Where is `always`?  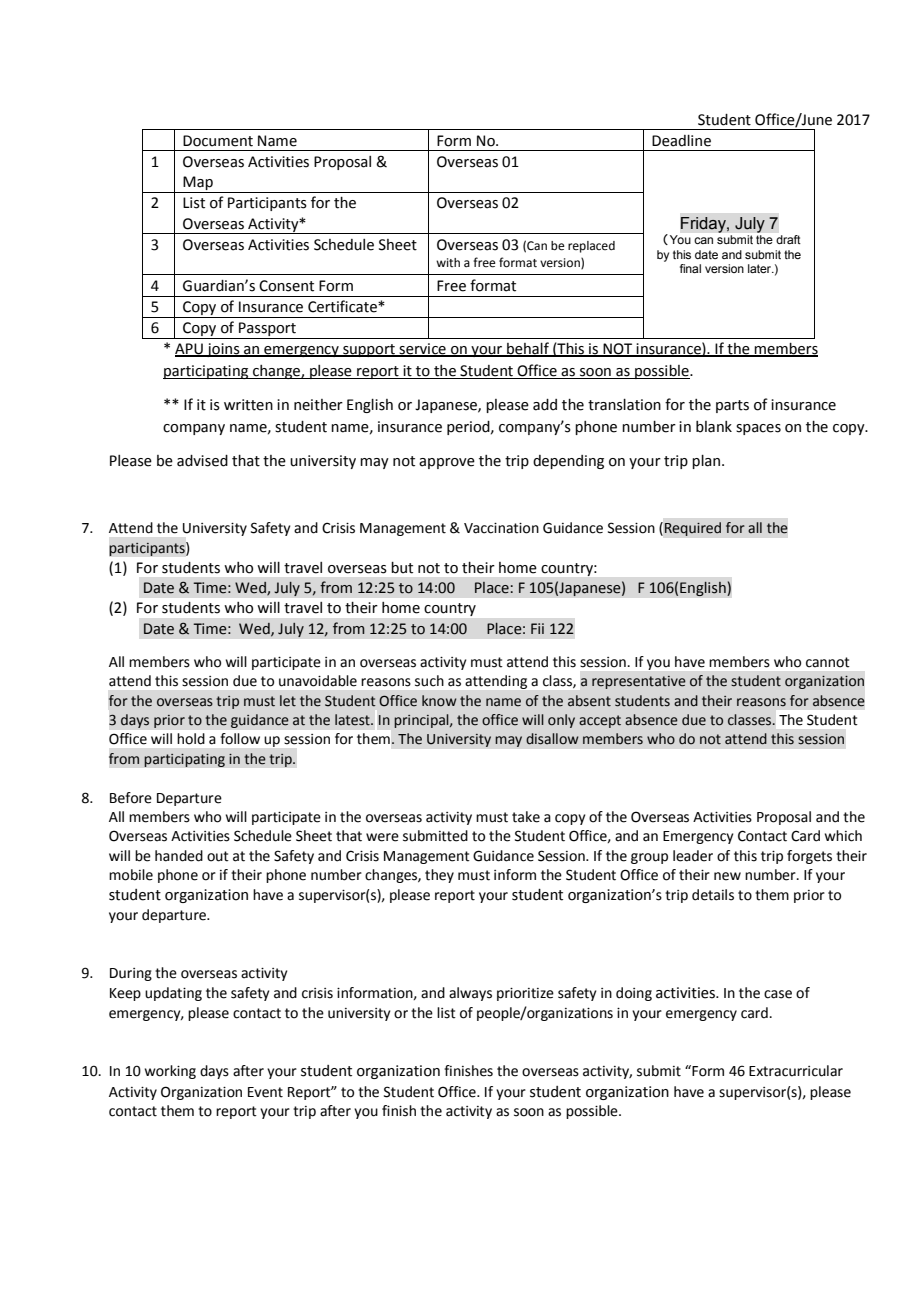 always is located at coordinates (470, 994).
